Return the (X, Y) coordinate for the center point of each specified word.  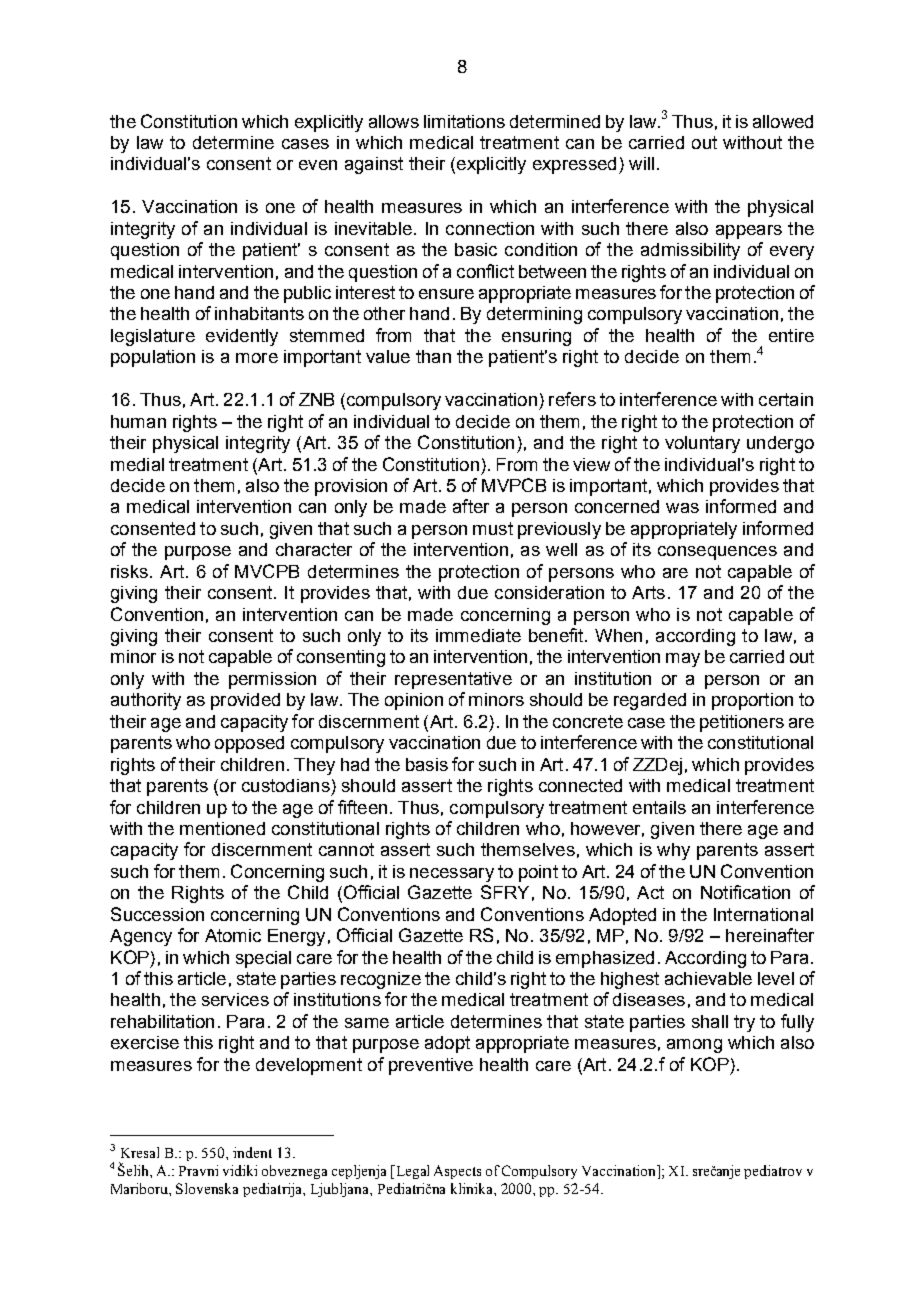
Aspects (457, 1172)
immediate (478, 635)
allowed (783, 121)
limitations (464, 121)
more (257, 358)
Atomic (233, 935)
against (374, 165)
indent (252, 1152)
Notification (745, 892)
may (683, 660)
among (694, 1046)
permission (272, 680)
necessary (452, 875)
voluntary (702, 444)
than (433, 356)
